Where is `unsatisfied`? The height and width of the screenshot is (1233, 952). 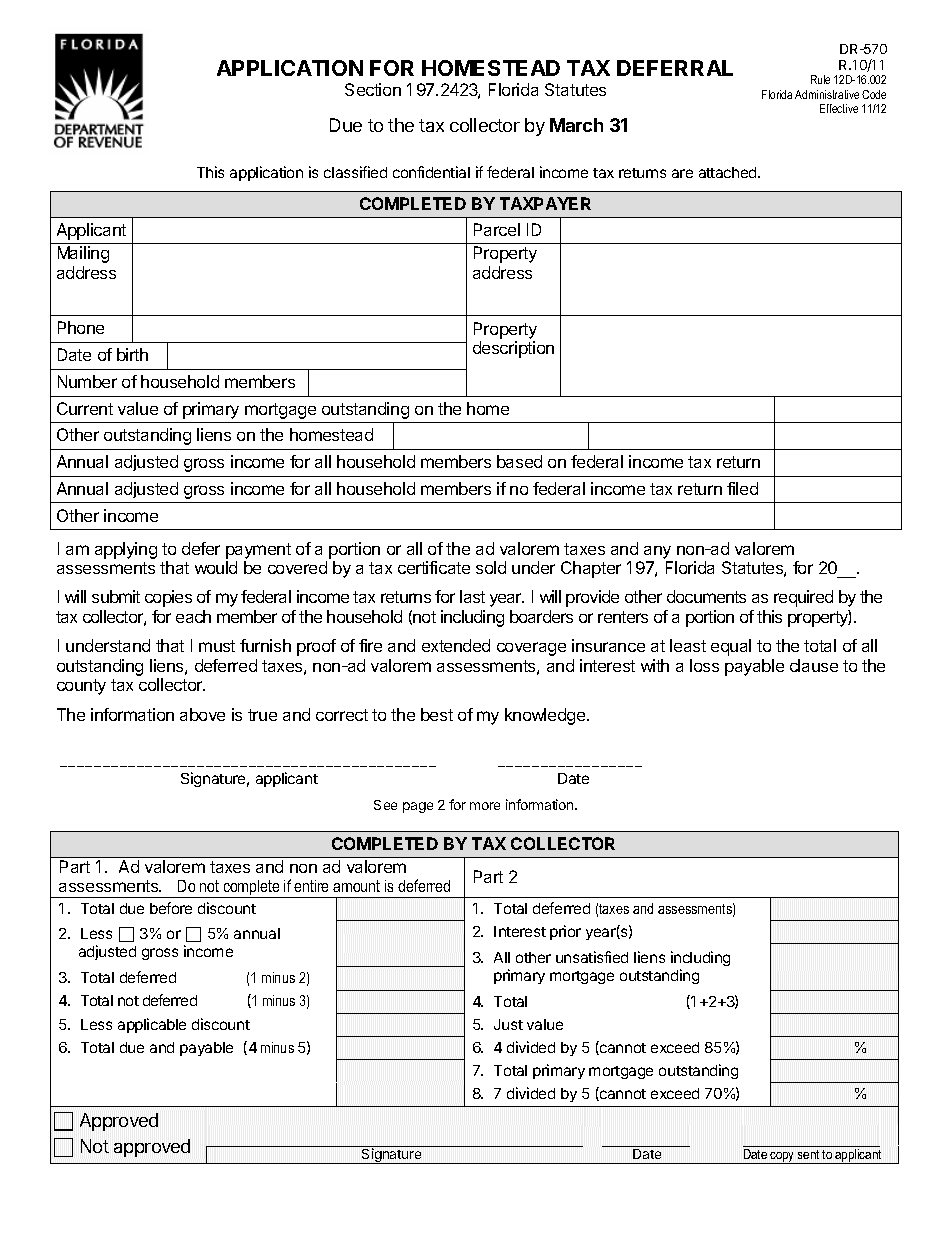 unsatisfied is located at coordinates (592, 957).
